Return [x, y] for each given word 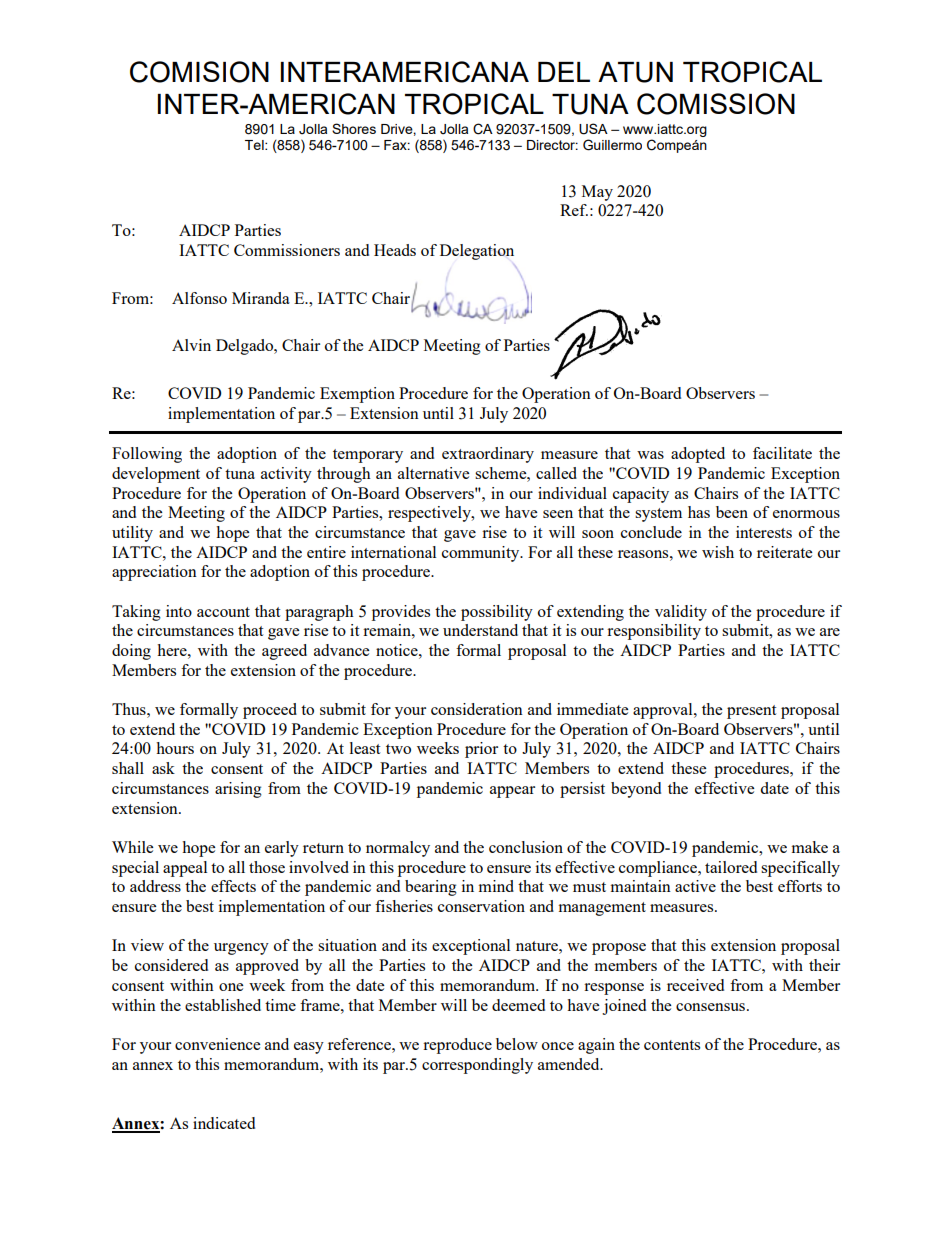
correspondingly [477, 1066]
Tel [255, 145]
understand [480, 630]
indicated [224, 1123]
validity [681, 613]
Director [552, 145]
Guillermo [612, 145]
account [223, 612]
